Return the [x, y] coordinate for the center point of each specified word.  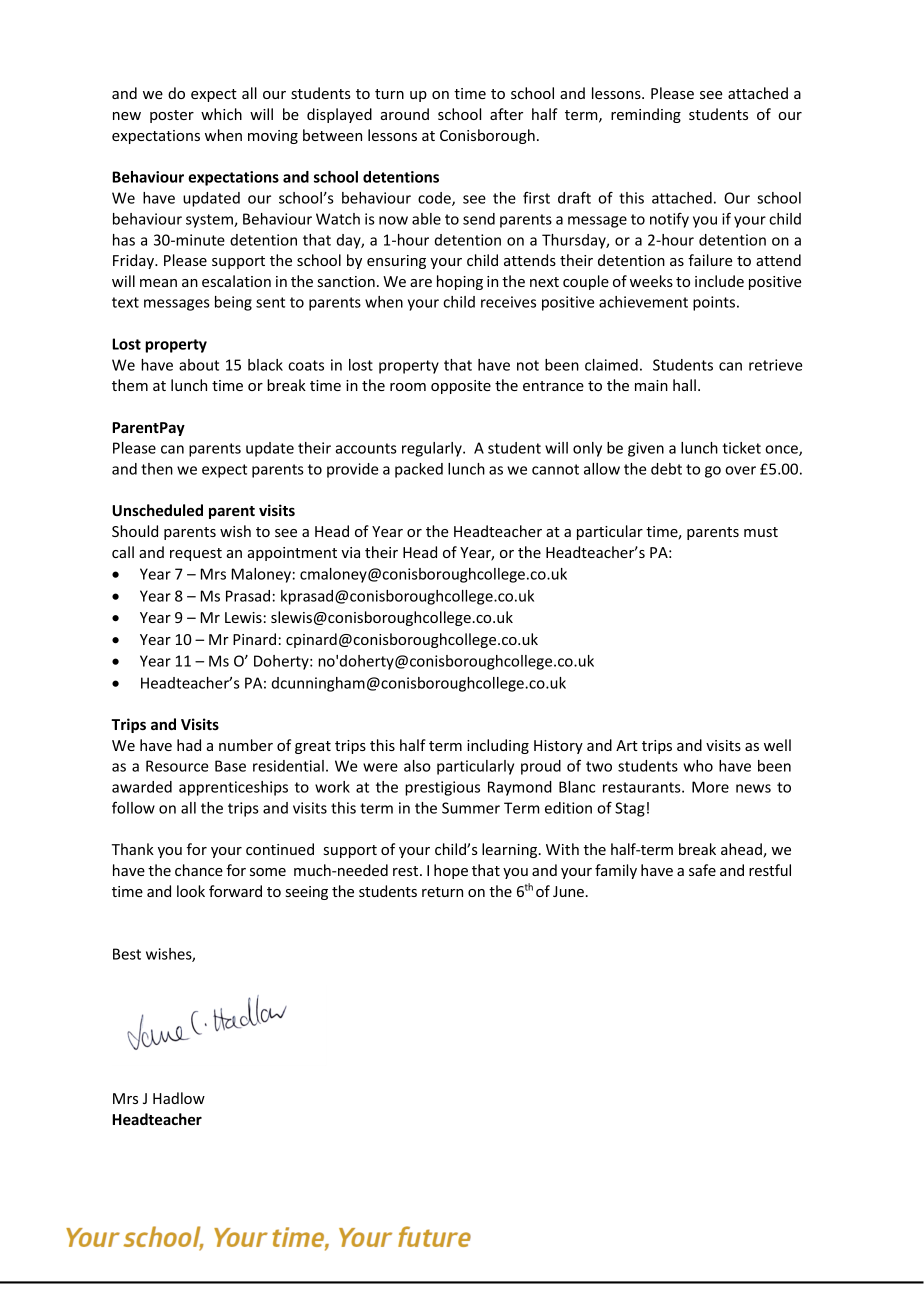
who [698, 766]
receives [508, 302]
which [221, 114]
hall [684, 385]
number [246, 745]
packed [419, 470]
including [498, 746]
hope [451, 871]
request [196, 554]
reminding [646, 115]
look [191, 891]
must [761, 532]
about [199, 365]
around [405, 114]
